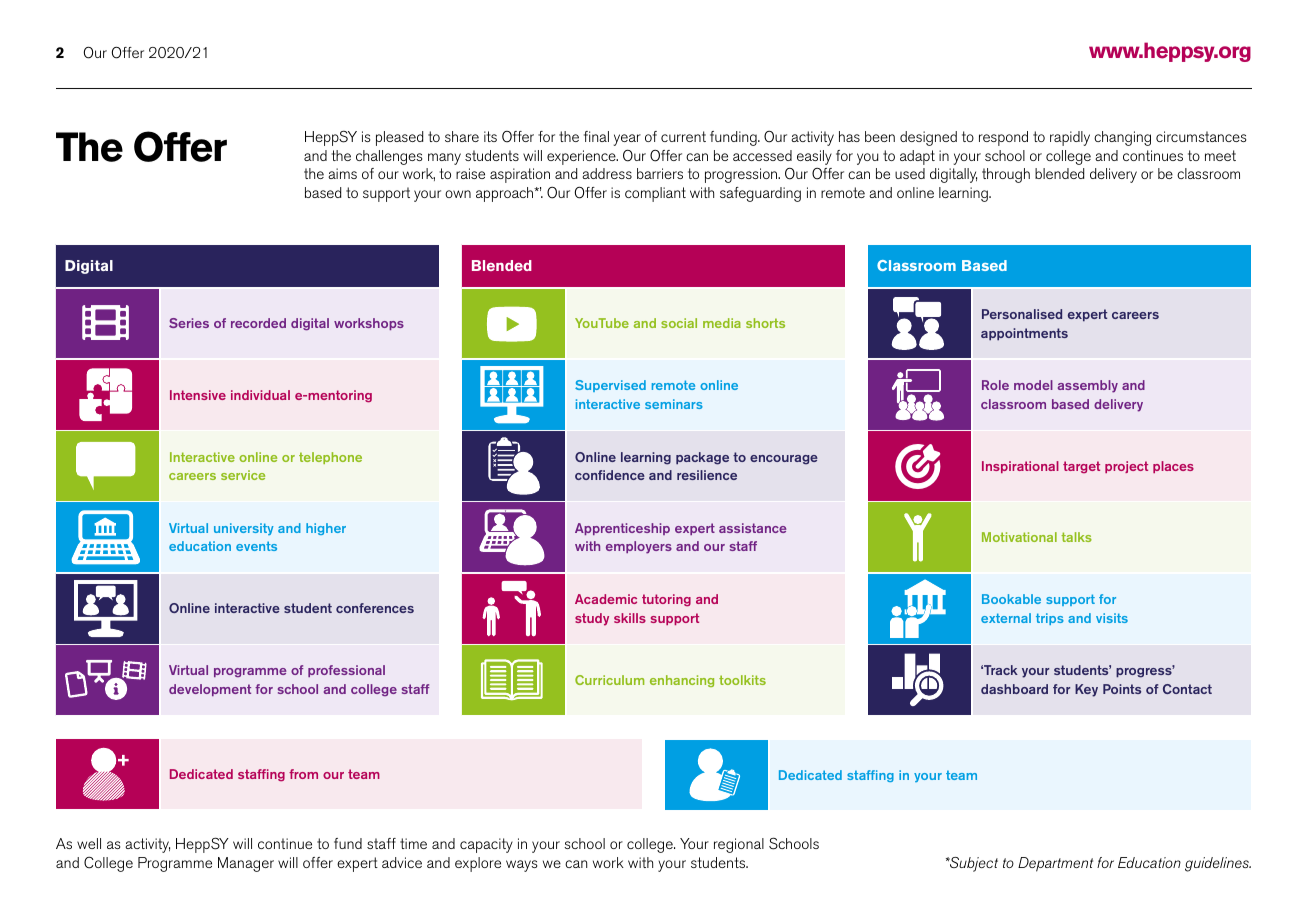  Describe the element at coordinates (1081, 467) in the screenshot. I see `target` at that location.
